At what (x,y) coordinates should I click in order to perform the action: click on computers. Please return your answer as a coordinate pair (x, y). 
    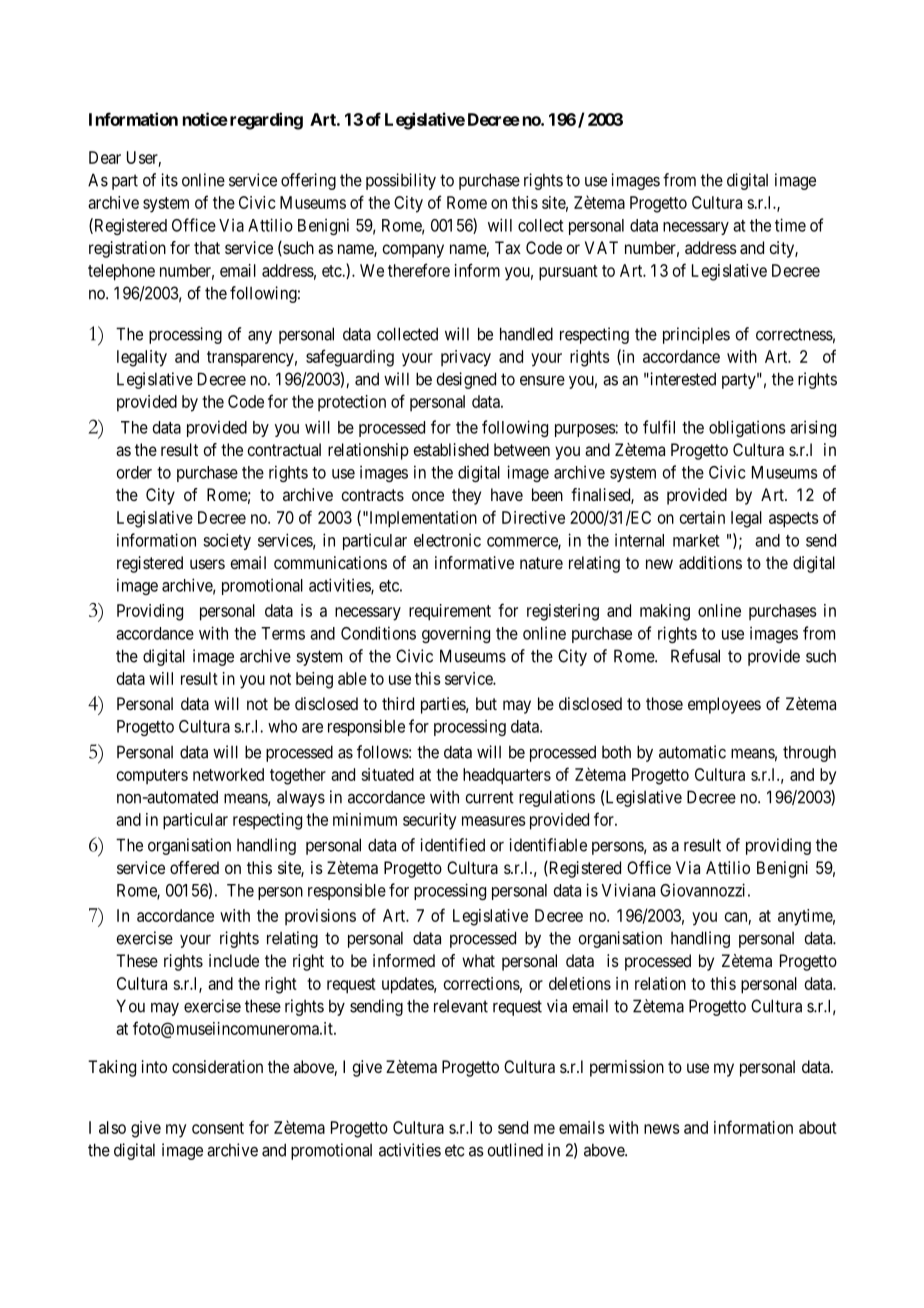
    Looking at the image, I should click on (152, 776).
